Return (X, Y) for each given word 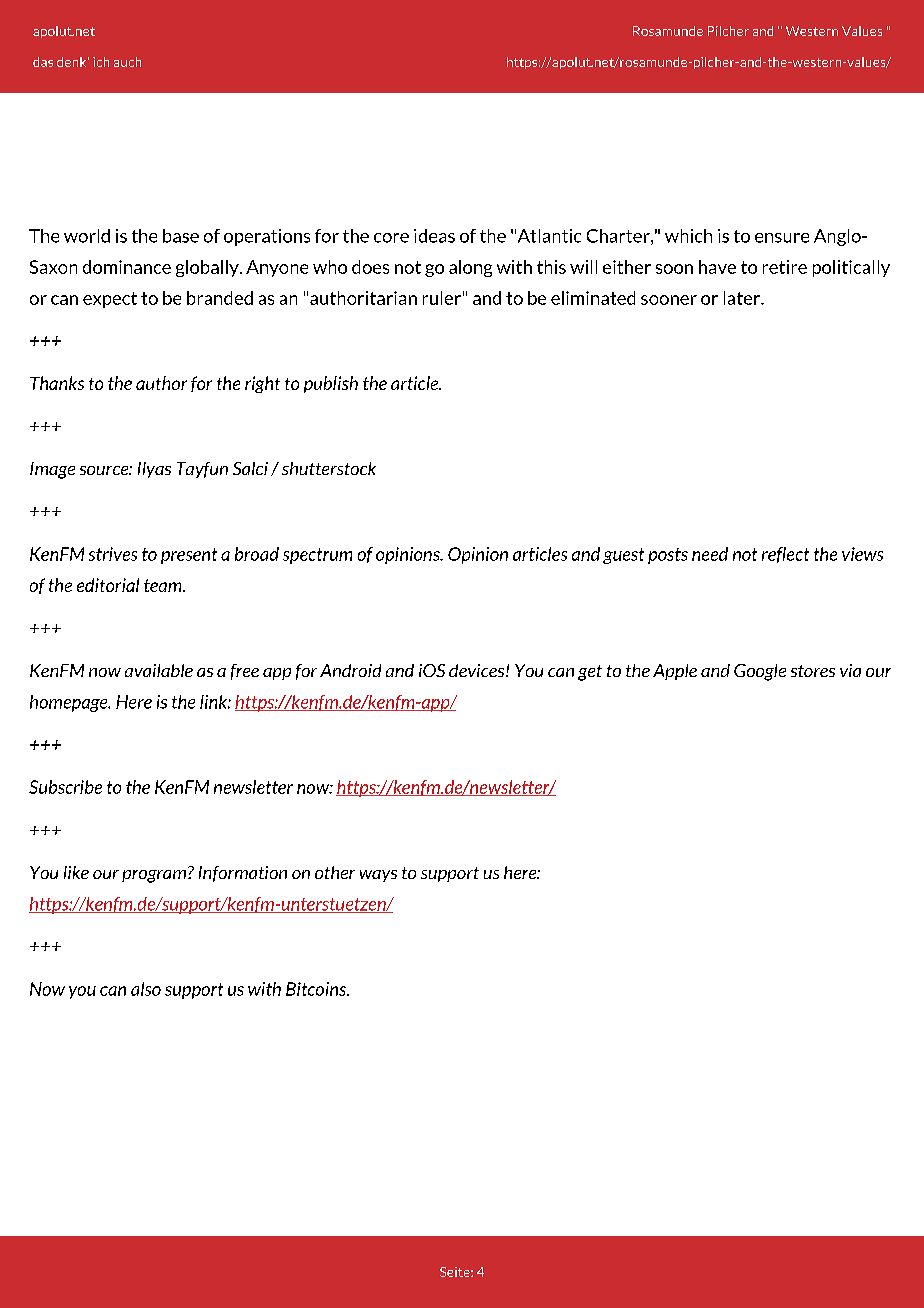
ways (378, 876)
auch (127, 62)
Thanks (57, 383)
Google (760, 672)
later (743, 298)
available (159, 670)
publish (331, 384)
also (146, 989)
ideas (434, 236)
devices (478, 670)
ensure (782, 238)
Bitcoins (317, 989)
